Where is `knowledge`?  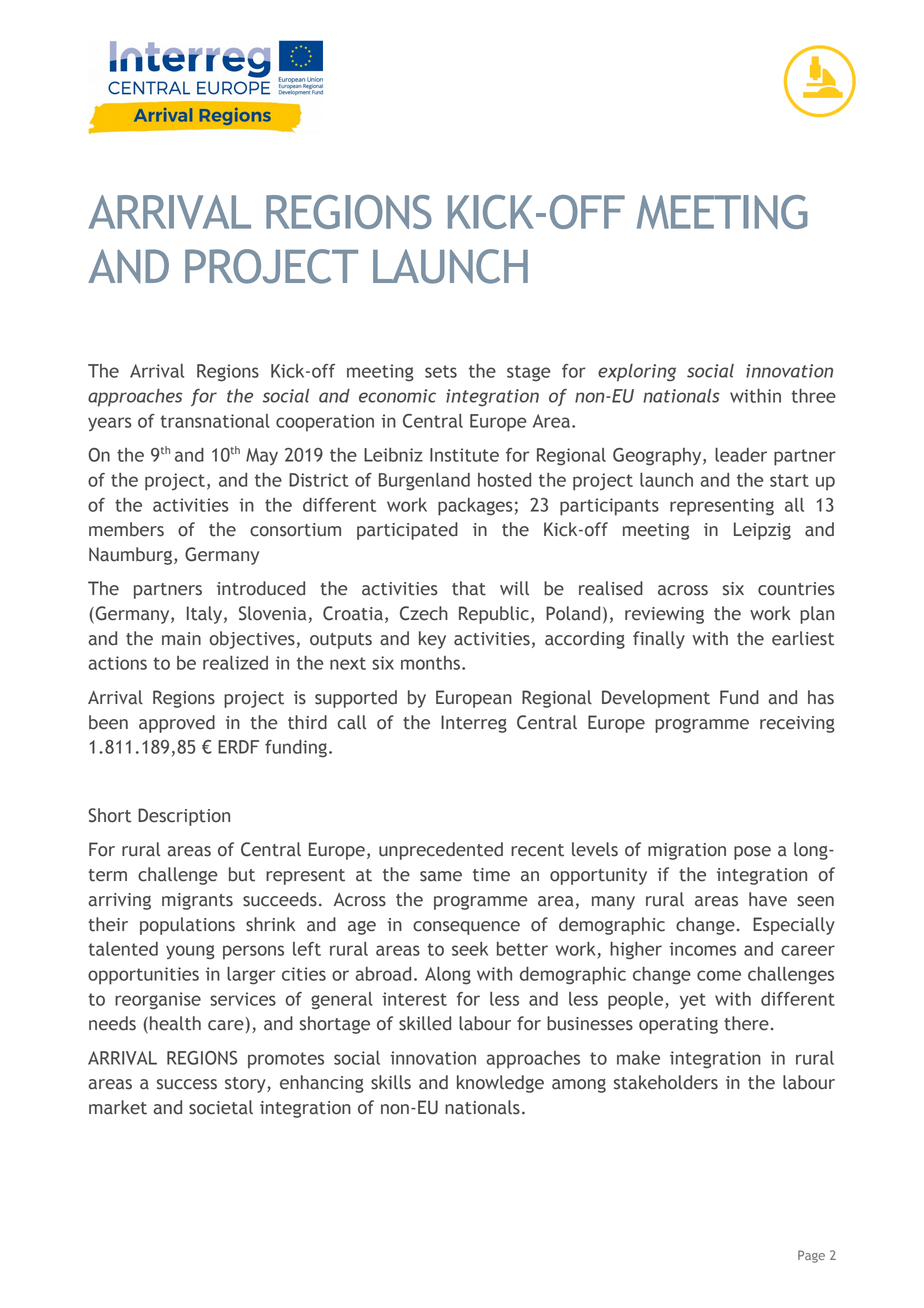 knowledge is located at coordinates (500, 1084).
